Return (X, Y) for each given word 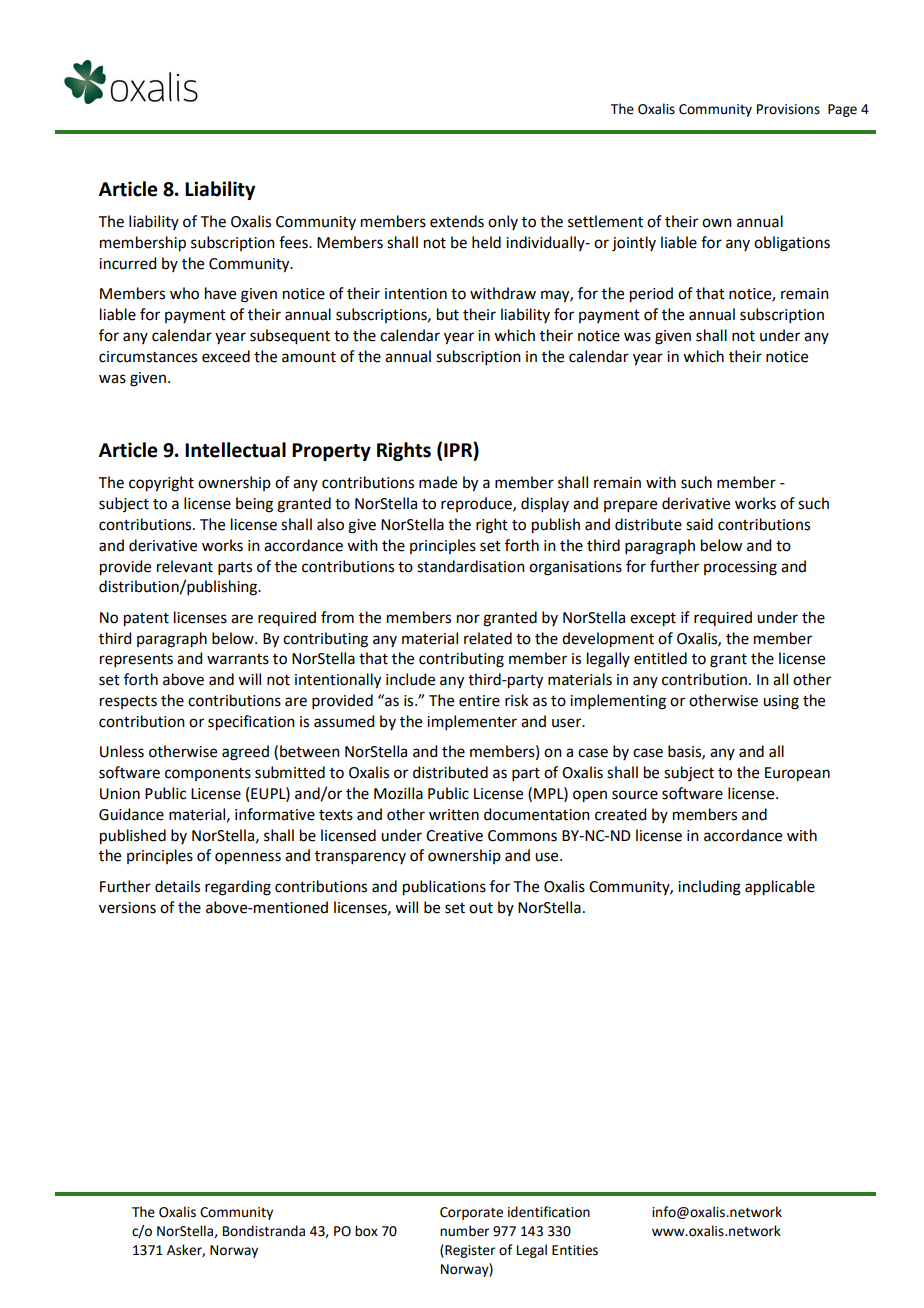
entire (479, 701)
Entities (575, 1250)
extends (457, 221)
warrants (238, 659)
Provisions (788, 109)
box (366, 1231)
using (781, 702)
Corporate (471, 1213)
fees (294, 242)
